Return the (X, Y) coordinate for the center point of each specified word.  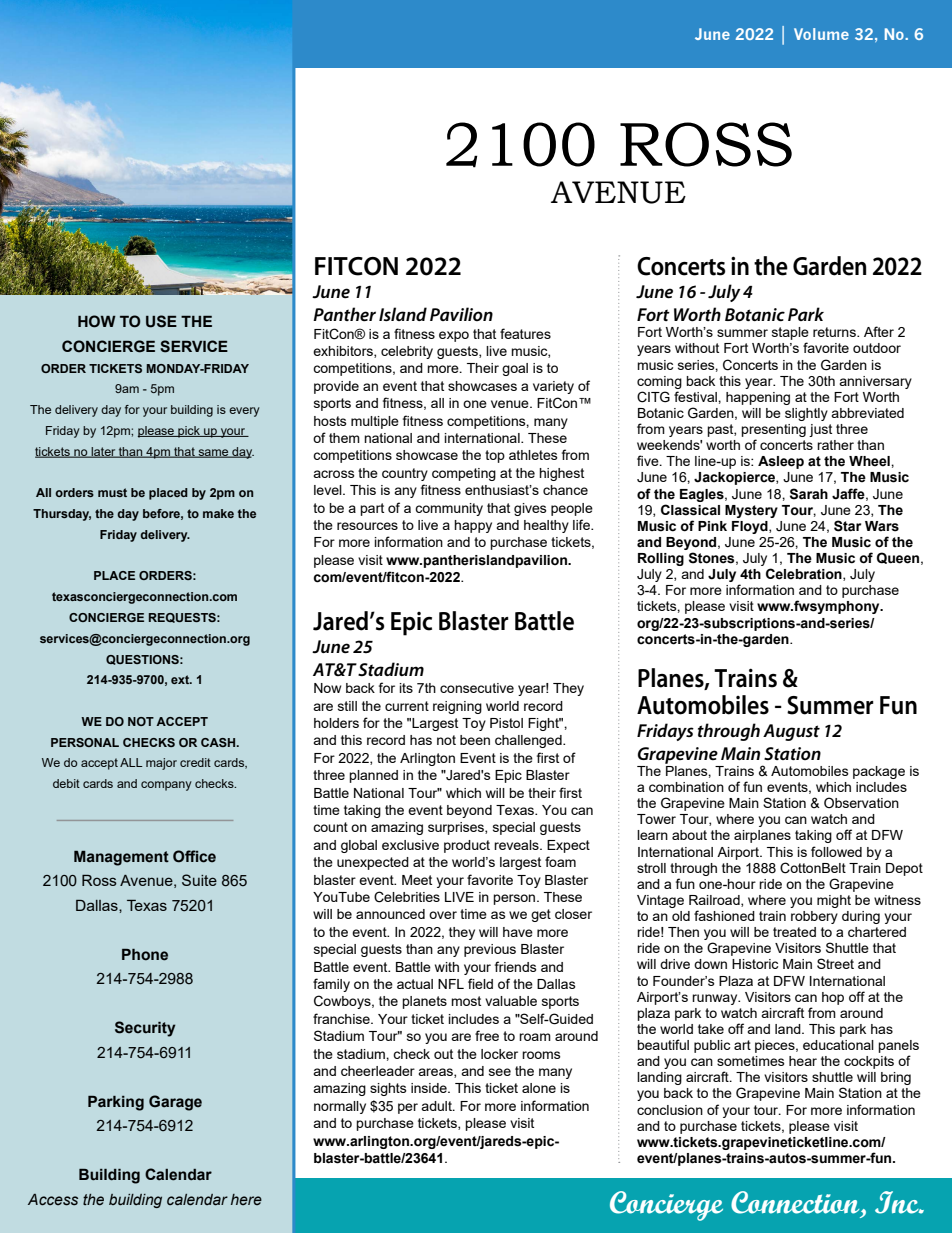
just (820, 430)
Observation (861, 802)
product (467, 846)
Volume (821, 34)
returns (835, 332)
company (166, 786)
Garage (175, 1103)
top (495, 456)
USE (161, 321)
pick (189, 432)
